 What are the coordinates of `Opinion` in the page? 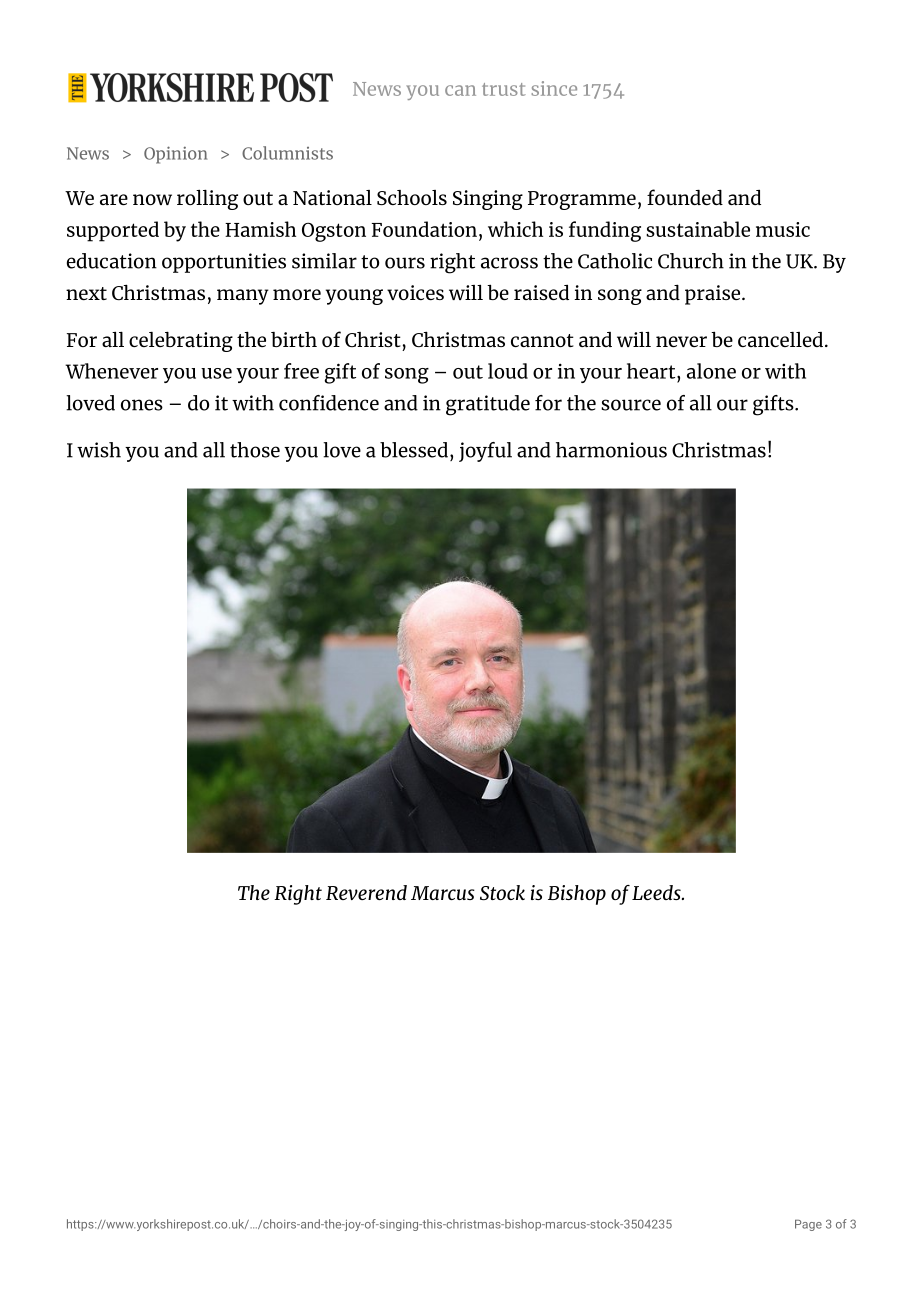 It's located at (175, 155).
